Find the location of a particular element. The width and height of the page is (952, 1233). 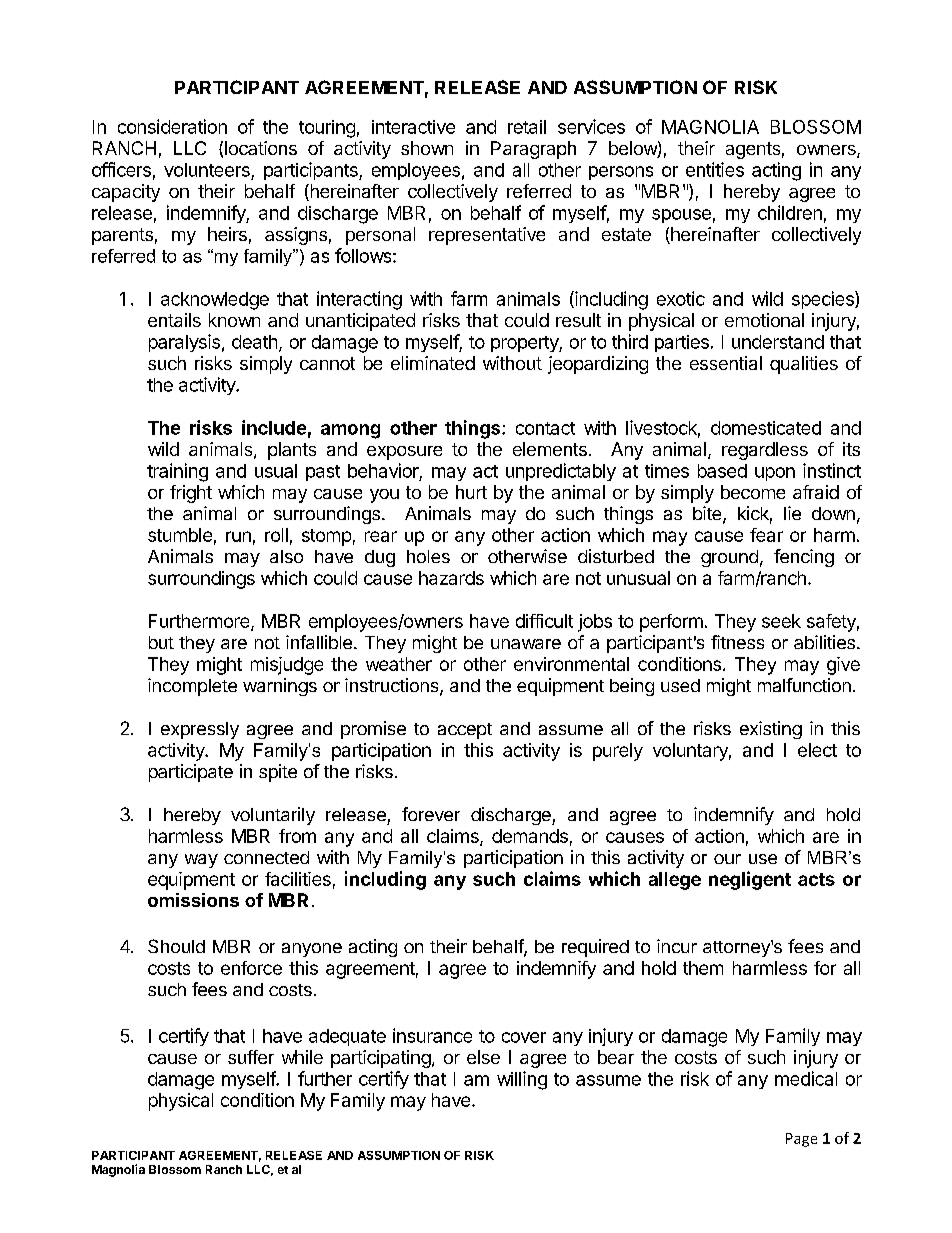

willing is located at coordinates (522, 1080).
